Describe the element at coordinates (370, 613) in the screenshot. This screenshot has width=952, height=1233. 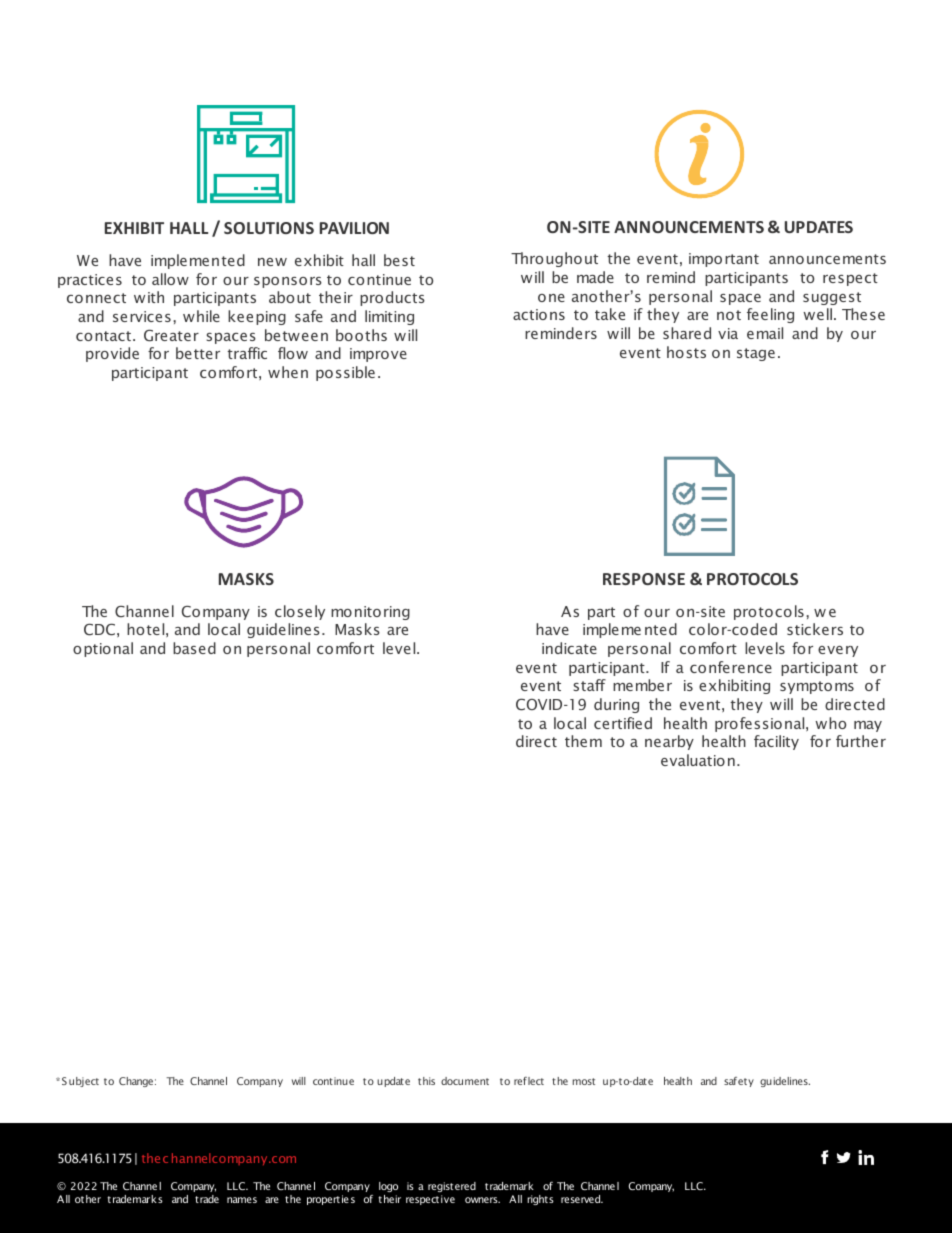
I see `monitoring` at that location.
